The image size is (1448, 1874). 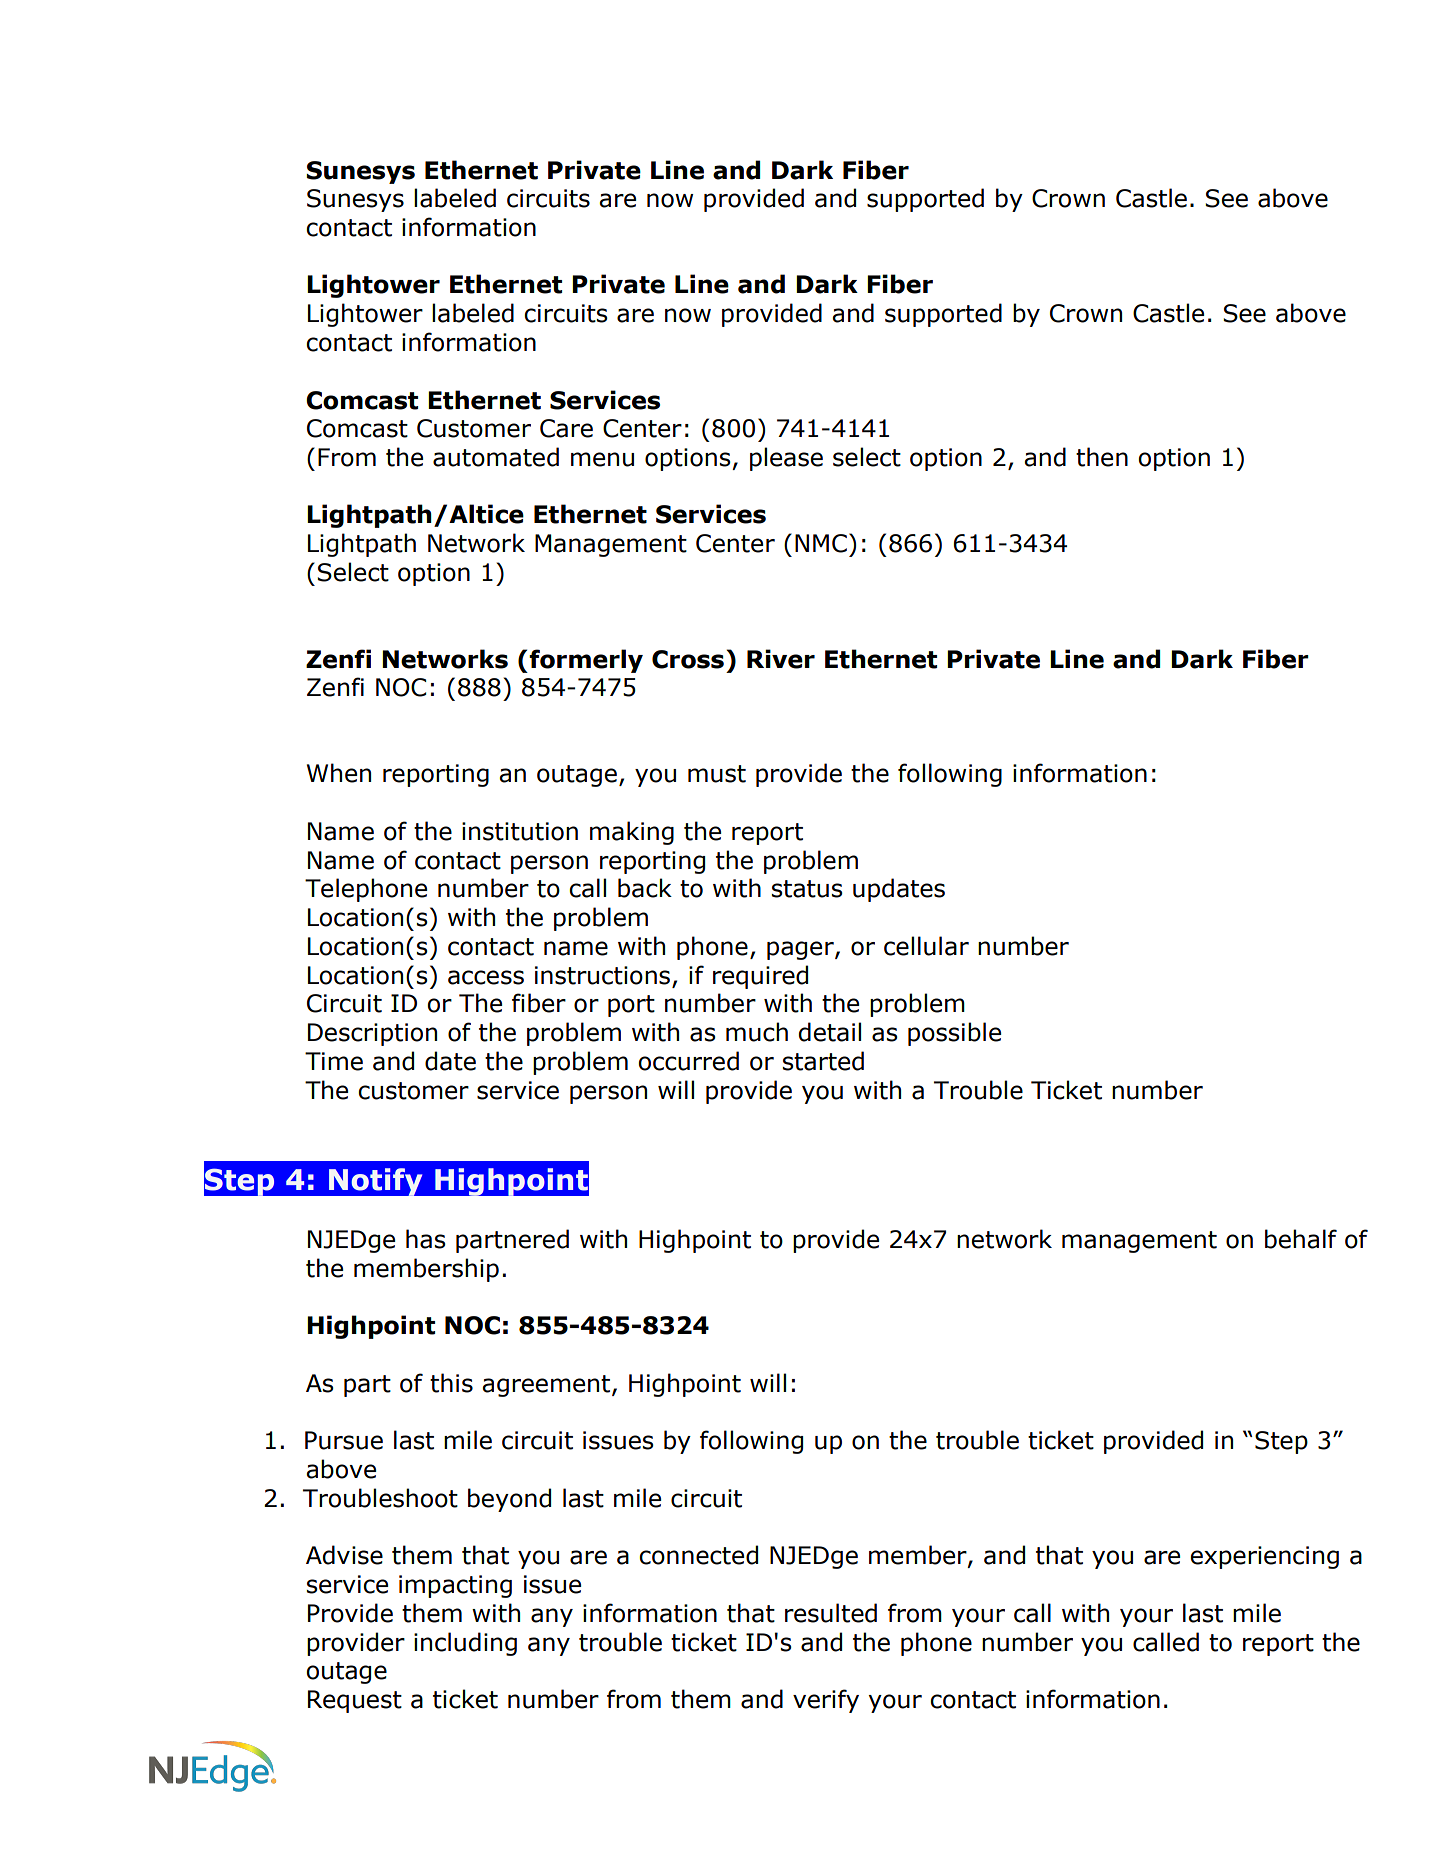 I want to click on including, so click(x=465, y=1644).
